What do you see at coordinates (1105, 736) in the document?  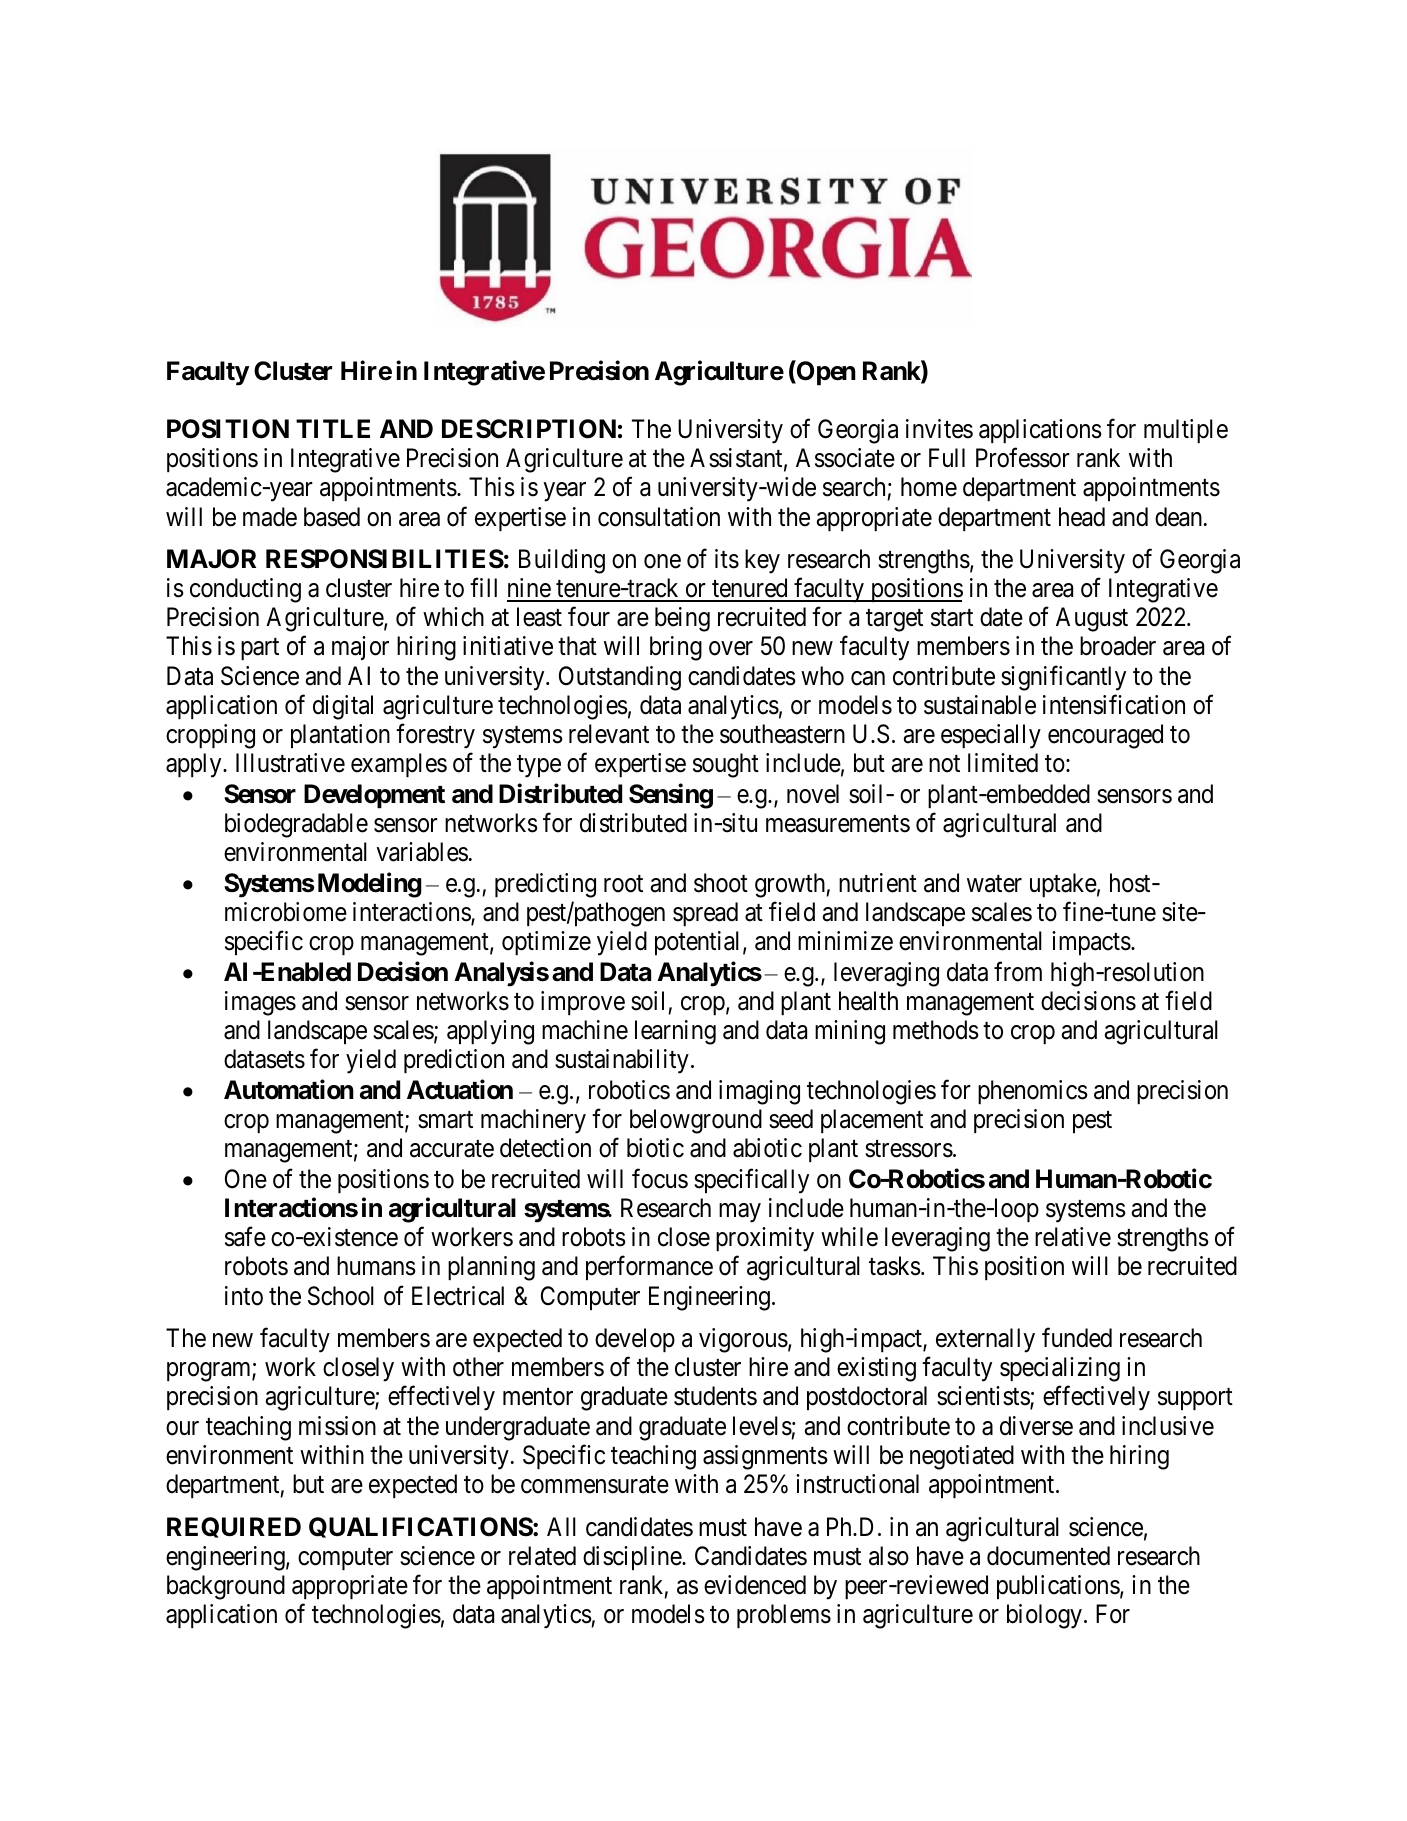 I see `encouraged` at bounding box center [1105, 736].
